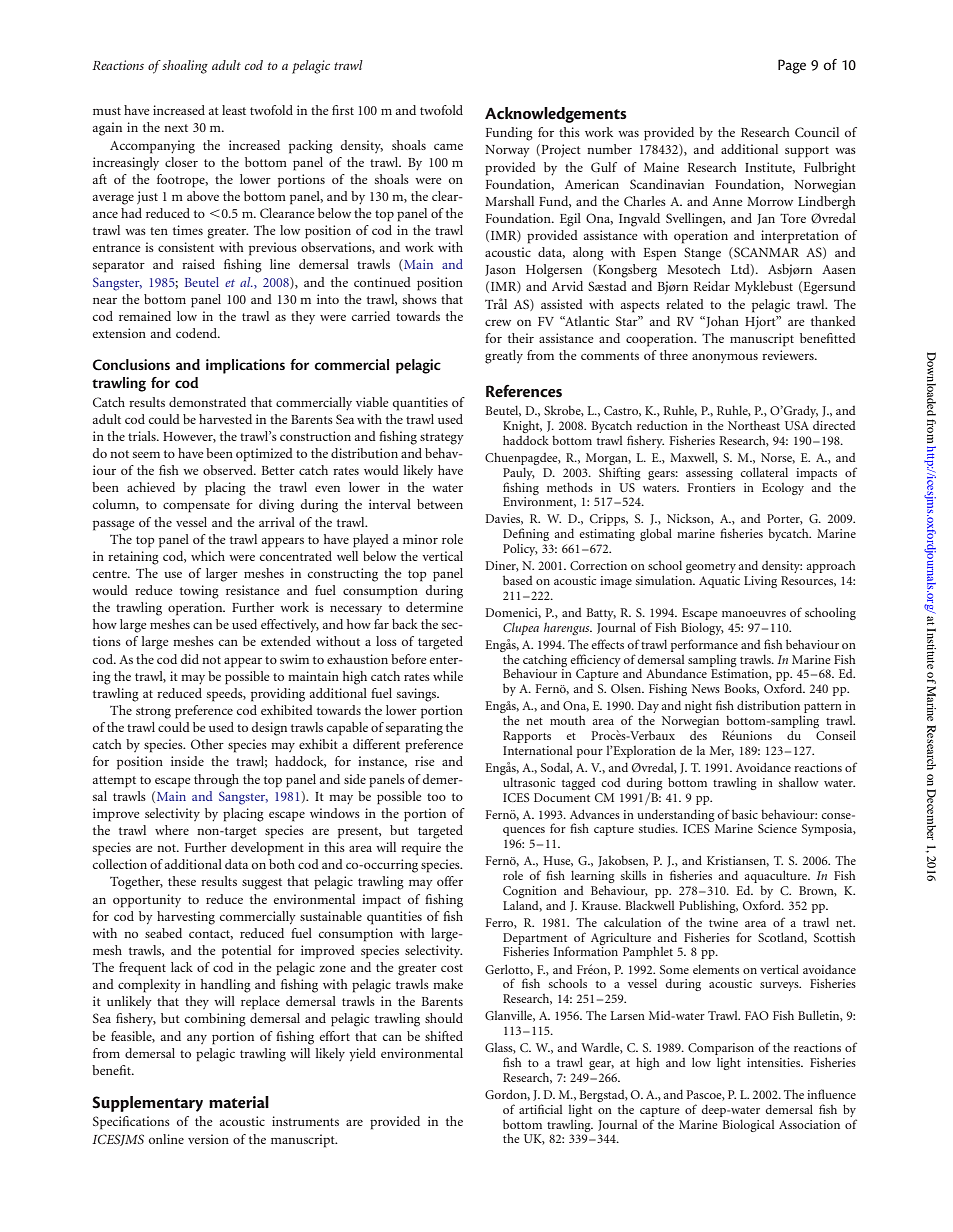 This page has height=1232, width=953. I want to click on twine, so click(723, 922).
